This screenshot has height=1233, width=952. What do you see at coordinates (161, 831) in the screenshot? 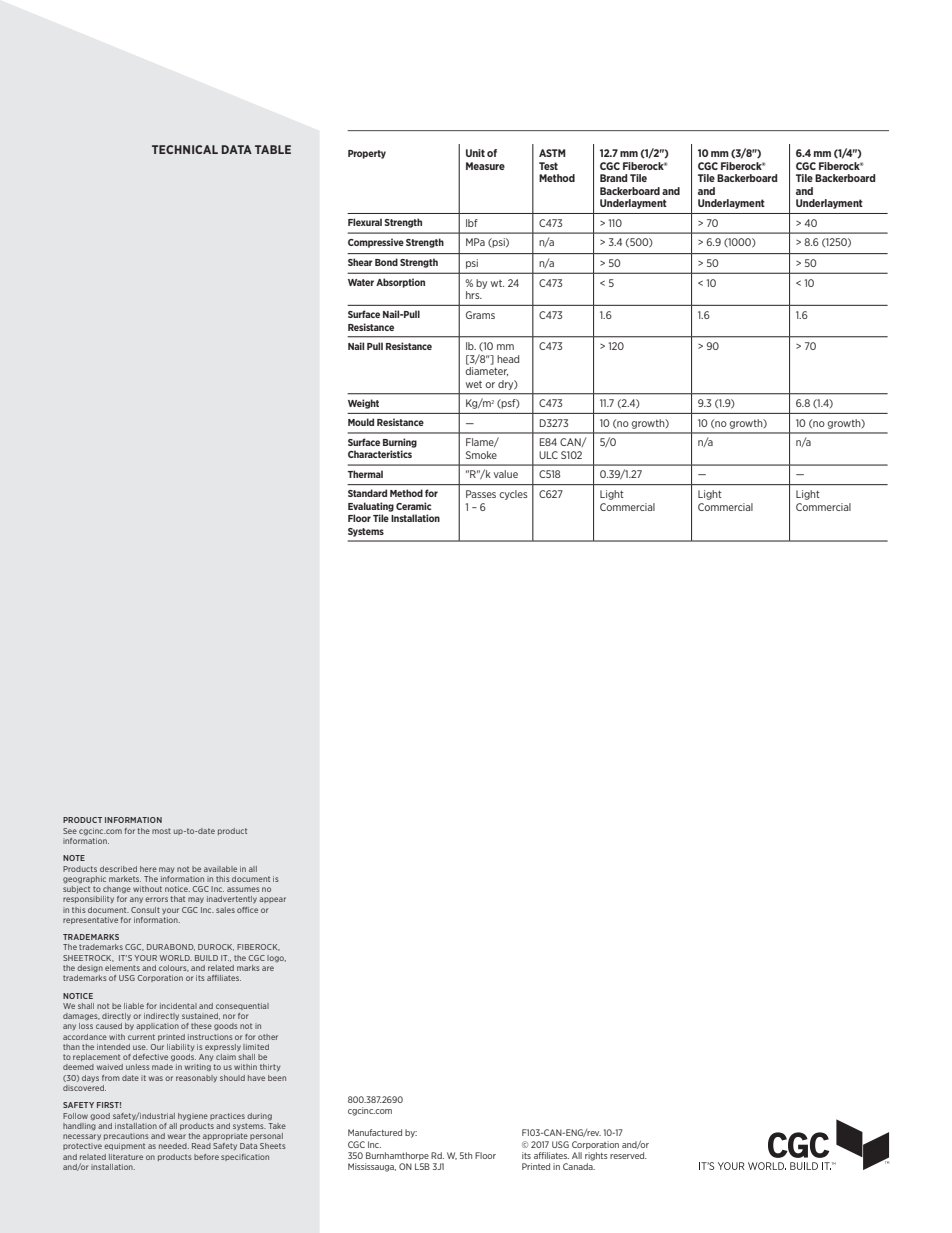
I see `most` at bounding box center [161, 831].
